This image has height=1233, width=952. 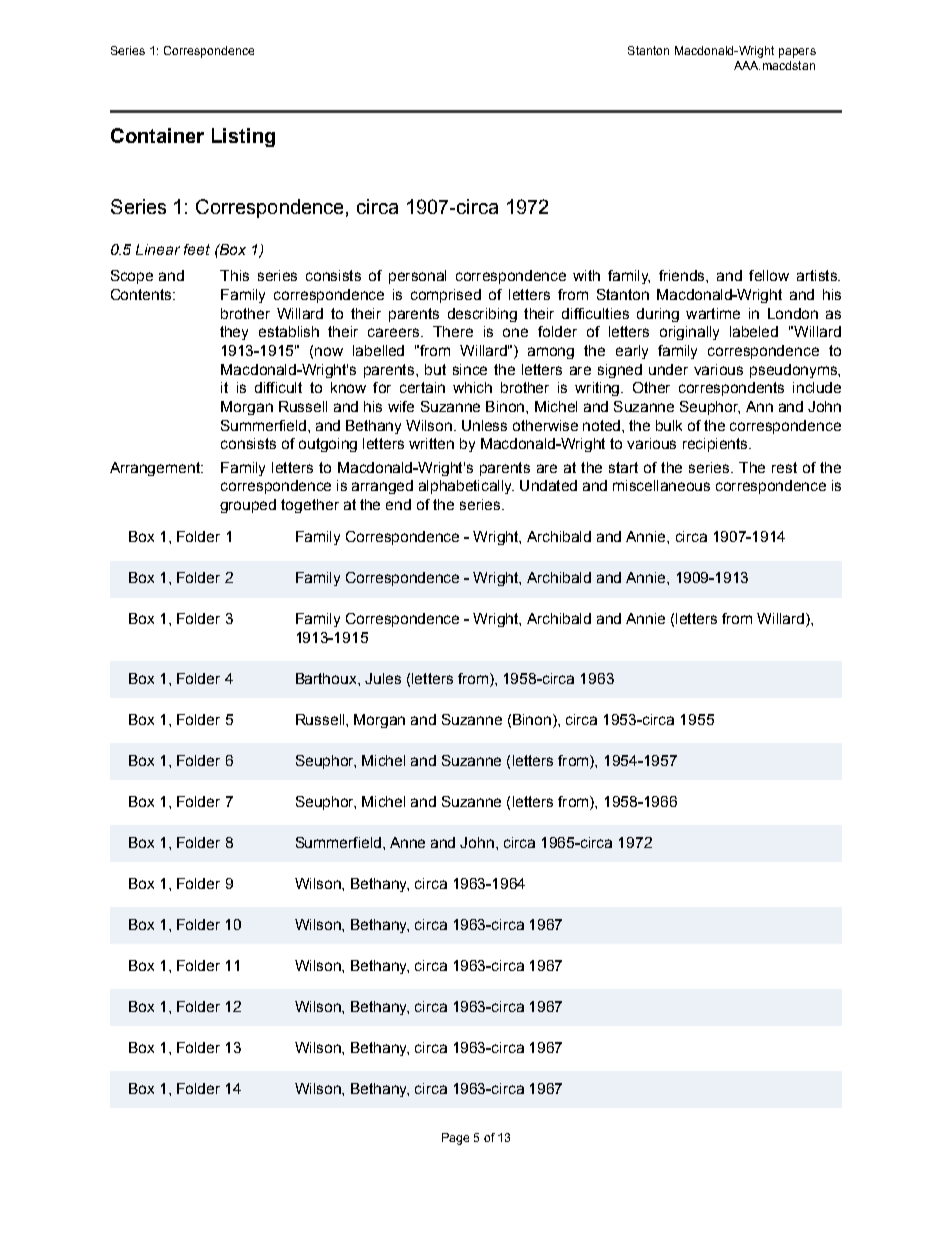 What do you see at coordinates (661, 485) in the image?
I see `miscellaneous` at bounding box center [661, 485].
